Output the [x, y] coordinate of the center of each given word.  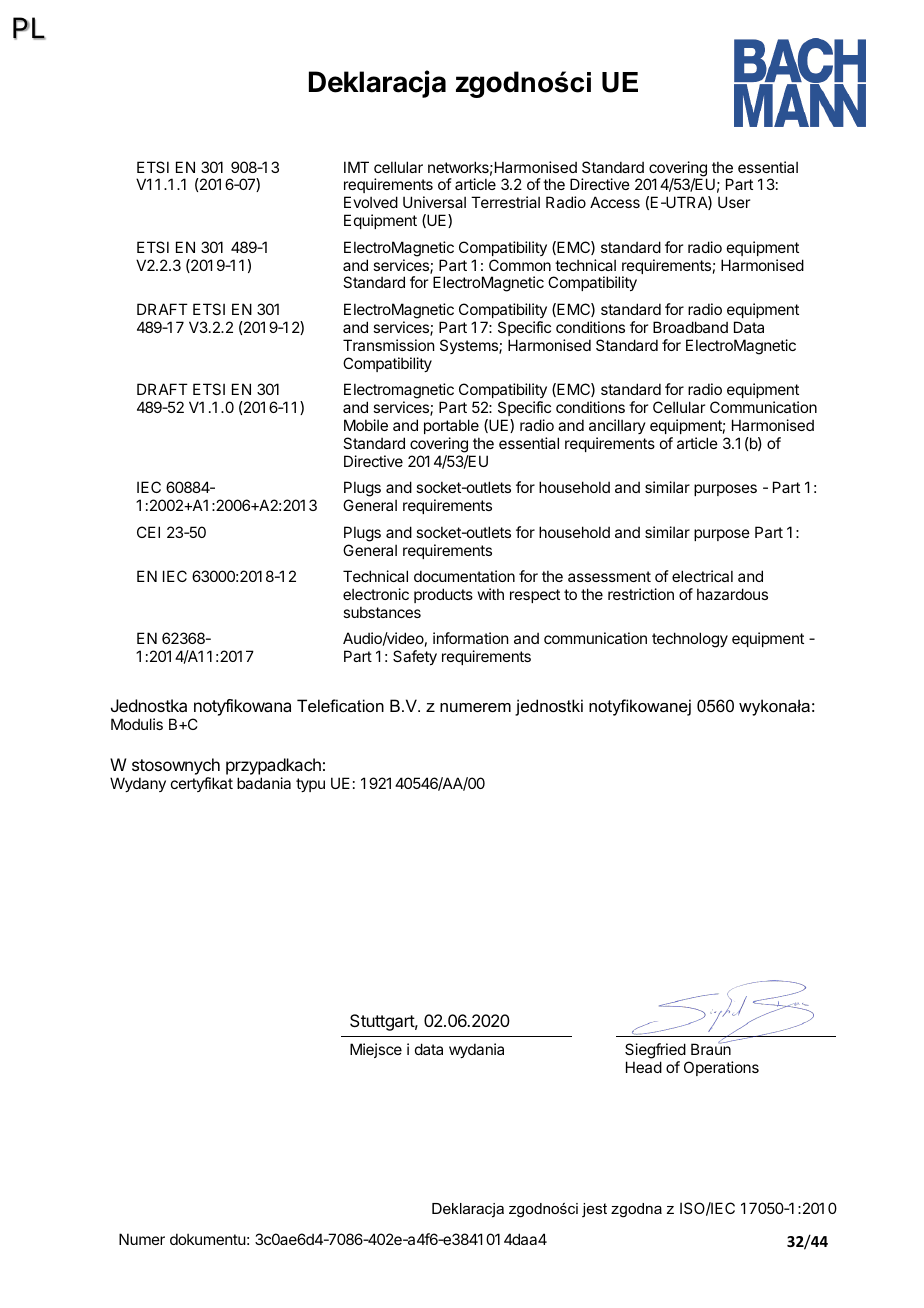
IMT [356, 167]
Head [644, 1067]
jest [594, 1210]
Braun [711, 1048]
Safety [415, 657]
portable [451, 426]
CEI [148, 532]
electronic [376, 594]
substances [382, 612]
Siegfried [655, 1051]
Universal [434, 202]
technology [690, 640]
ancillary [617, 426]
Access [615, 202]
